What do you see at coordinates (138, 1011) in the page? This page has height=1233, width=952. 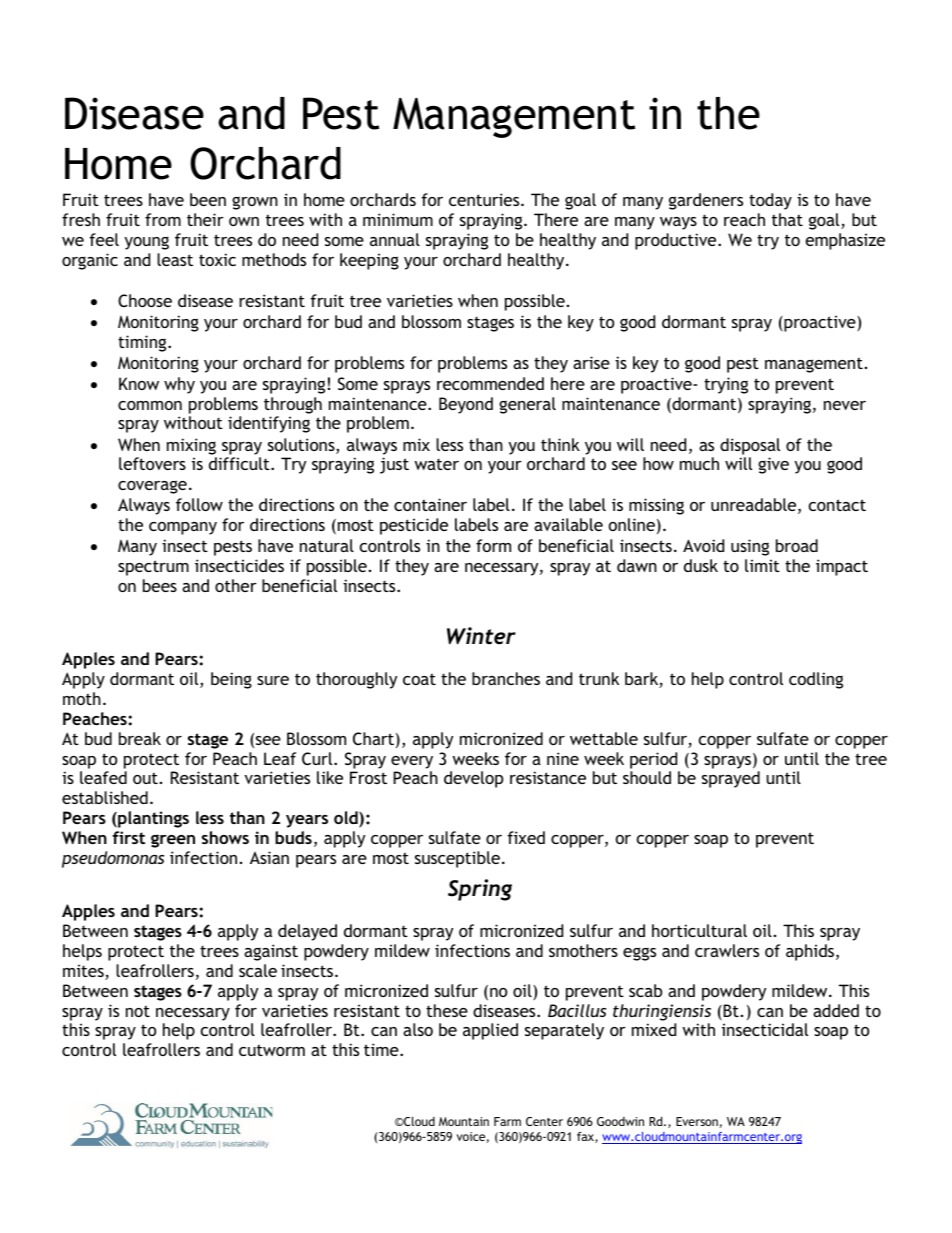 I see `not` at bounding box center [138, 1011].
